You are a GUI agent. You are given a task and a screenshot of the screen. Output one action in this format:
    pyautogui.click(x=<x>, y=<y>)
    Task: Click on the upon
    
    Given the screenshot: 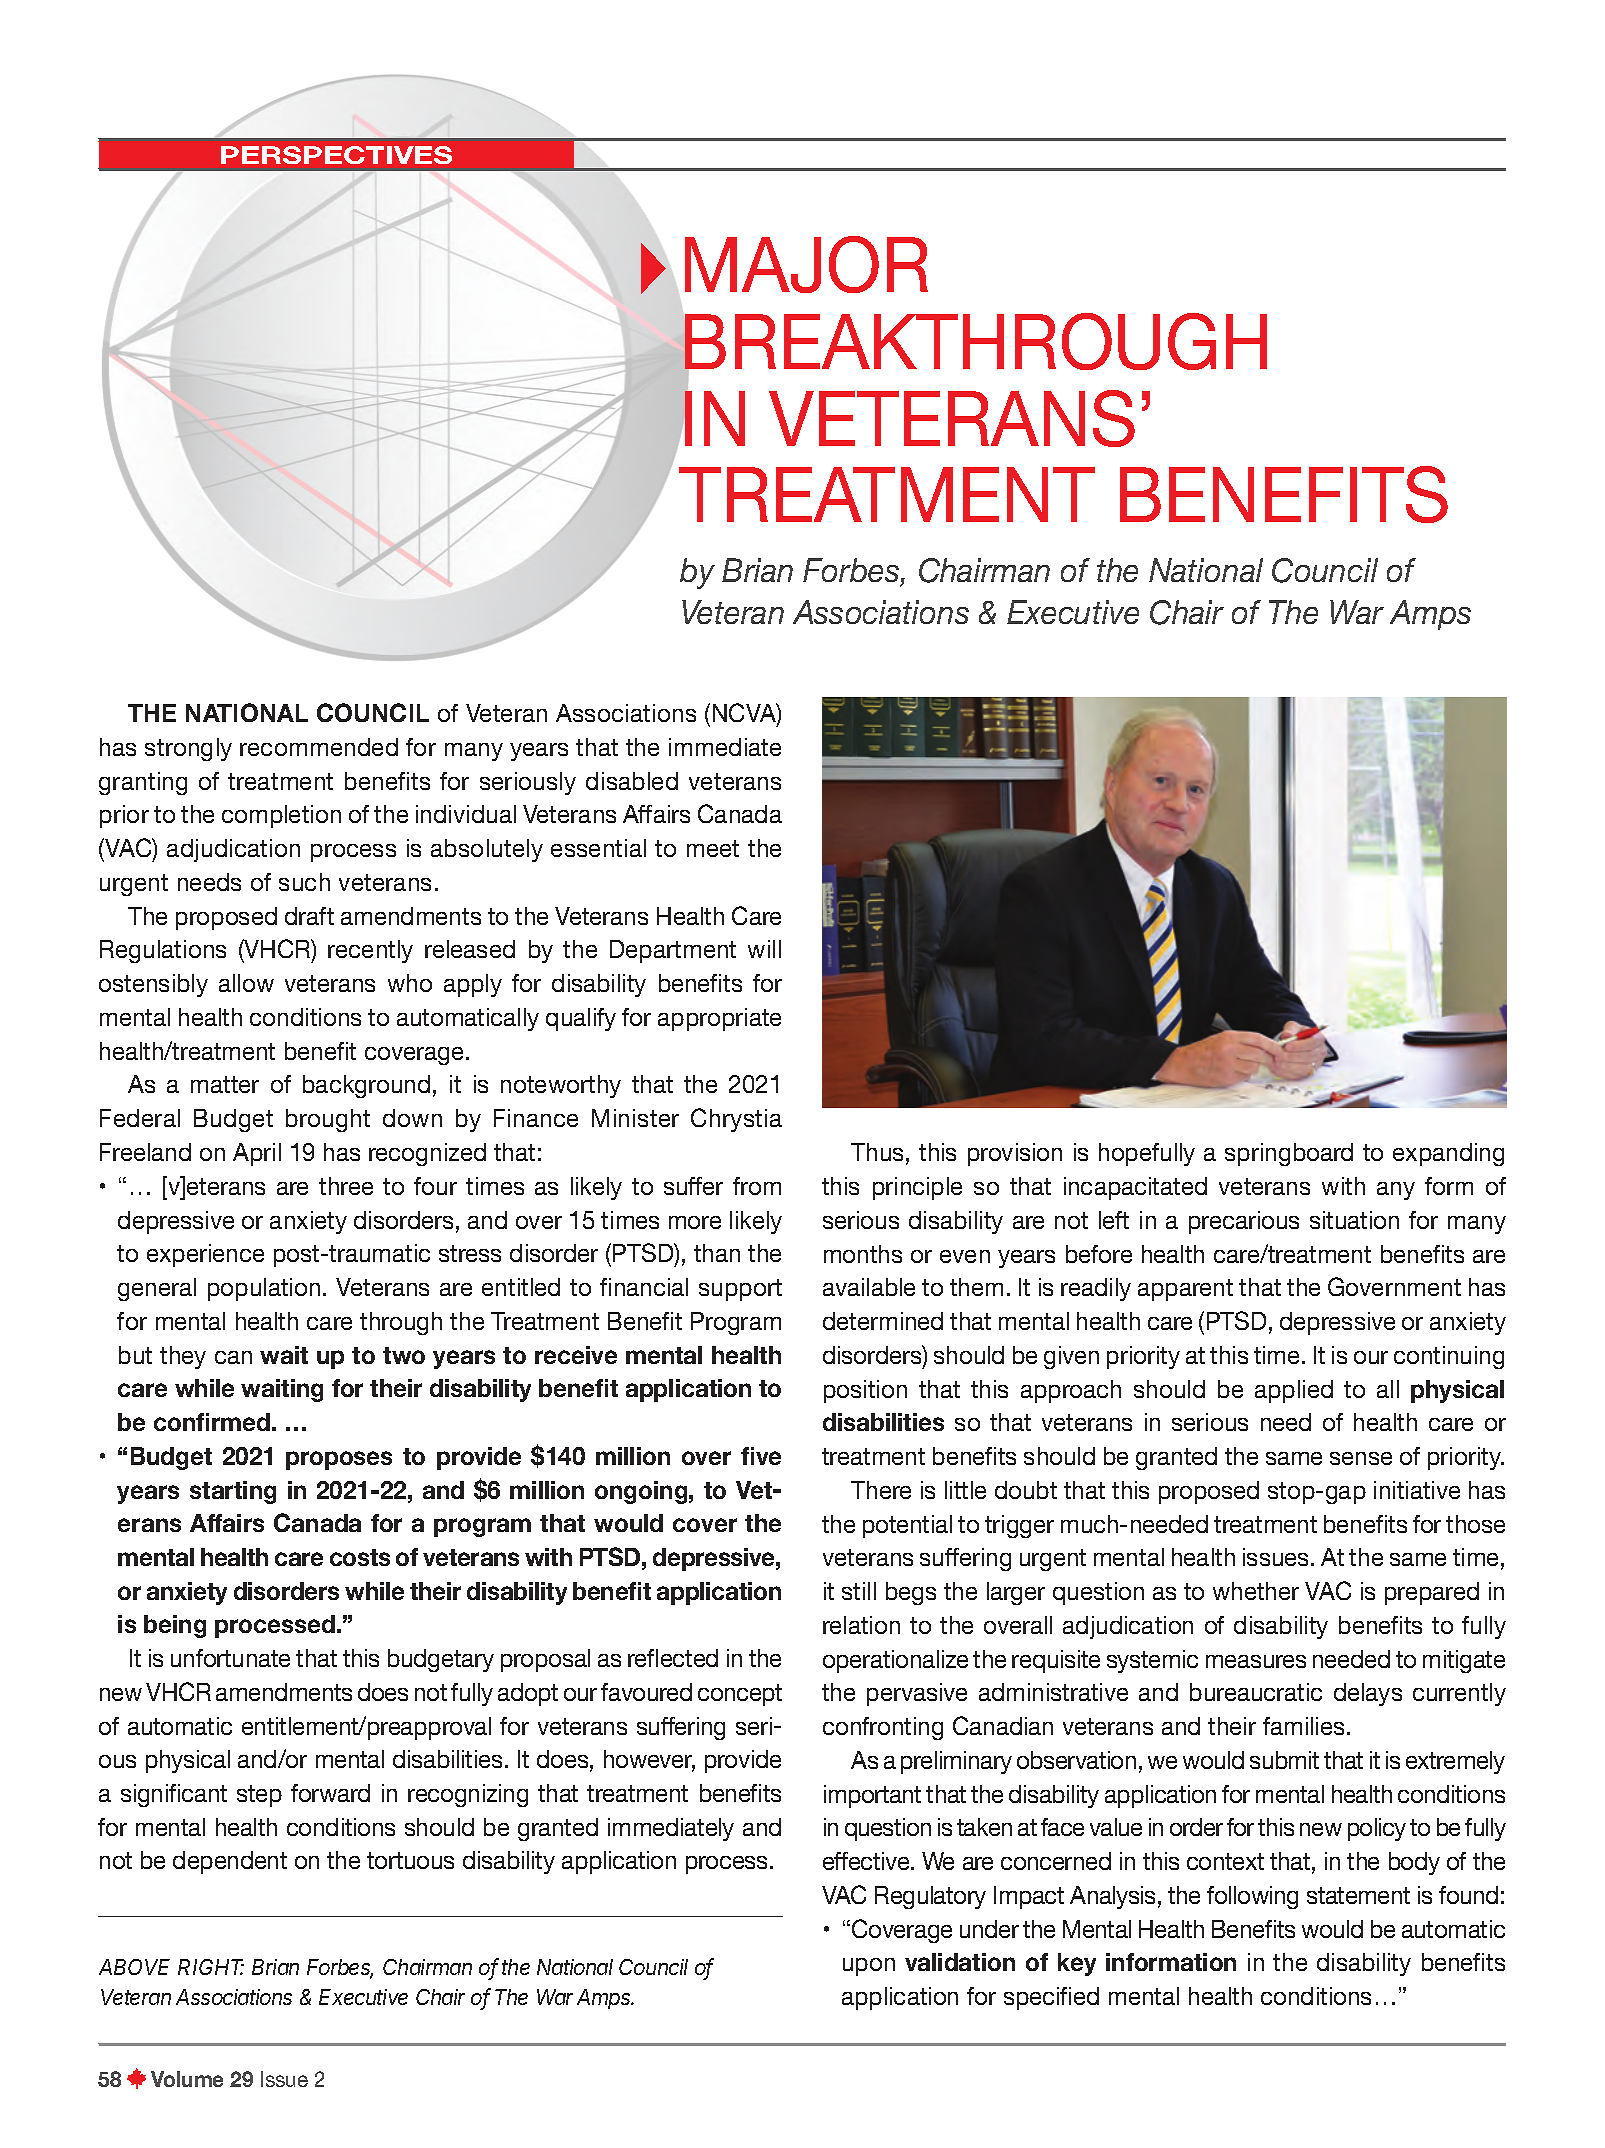 What is the action you would take?
    pyautogui.click(x=869, y=1967)
